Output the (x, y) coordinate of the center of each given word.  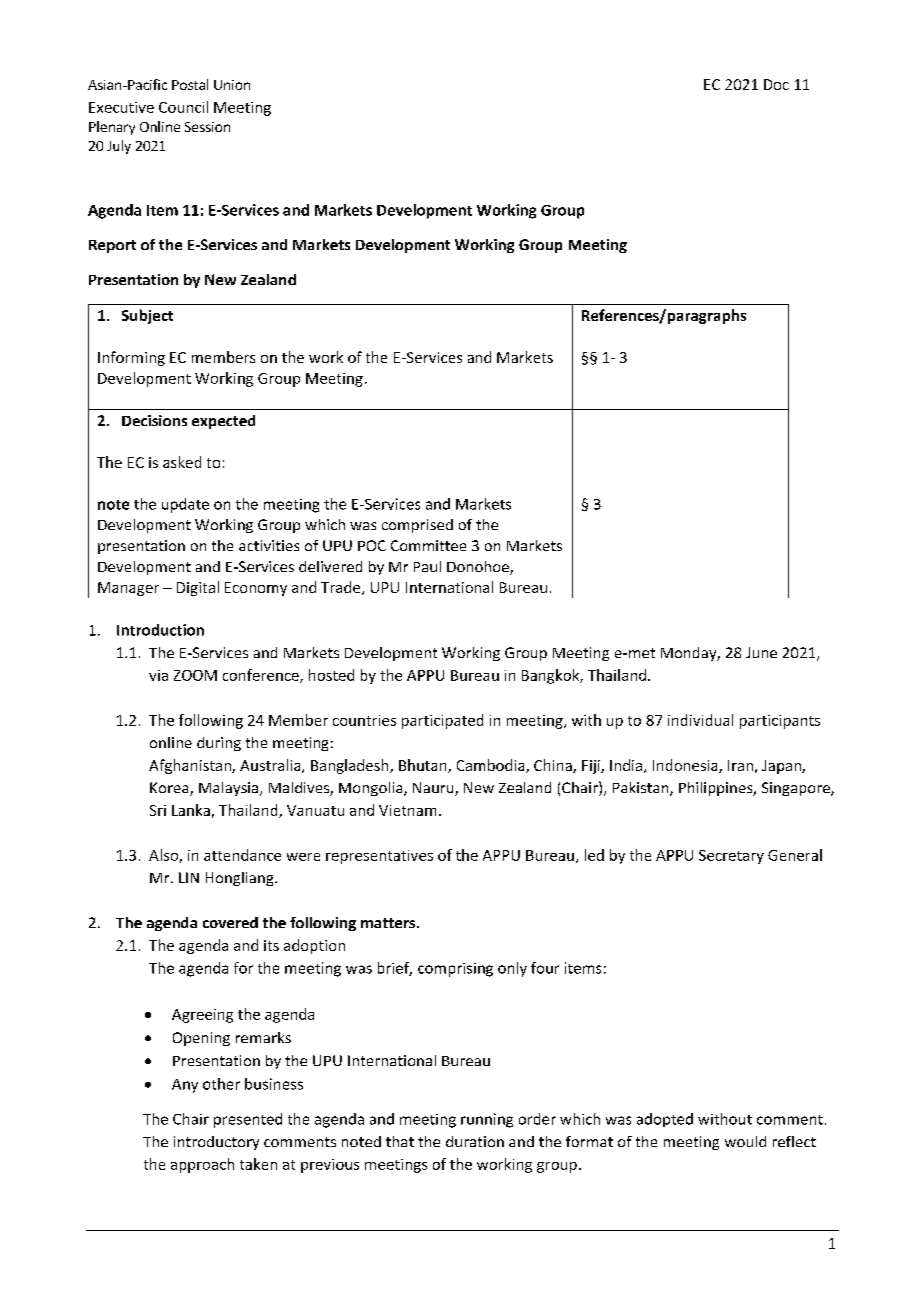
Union (232, 85)
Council (183, 107)
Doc (776, 84)
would (745, 1141)
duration (475, 1141)
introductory (216, 1143)
